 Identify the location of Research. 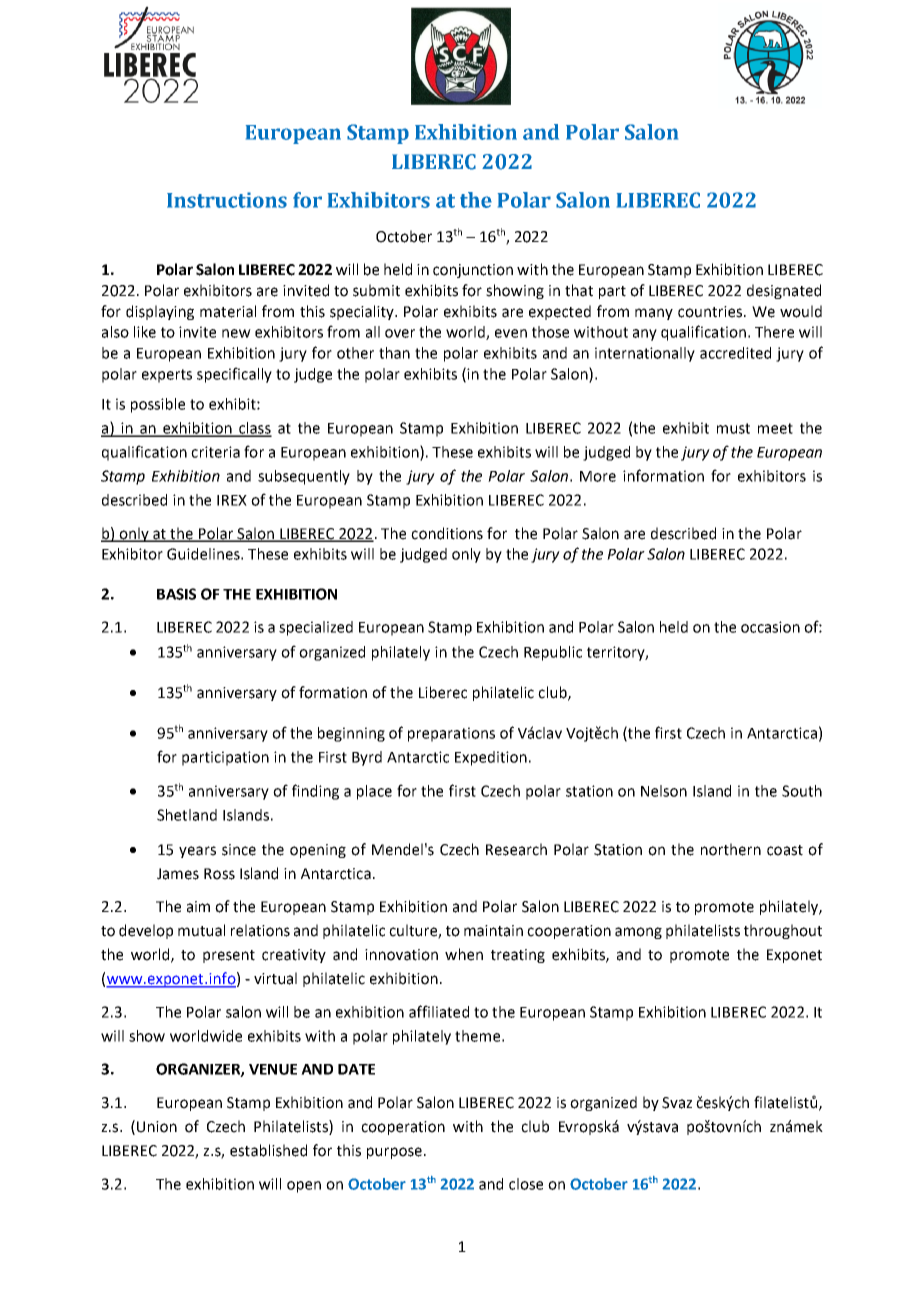
(516, 849).
